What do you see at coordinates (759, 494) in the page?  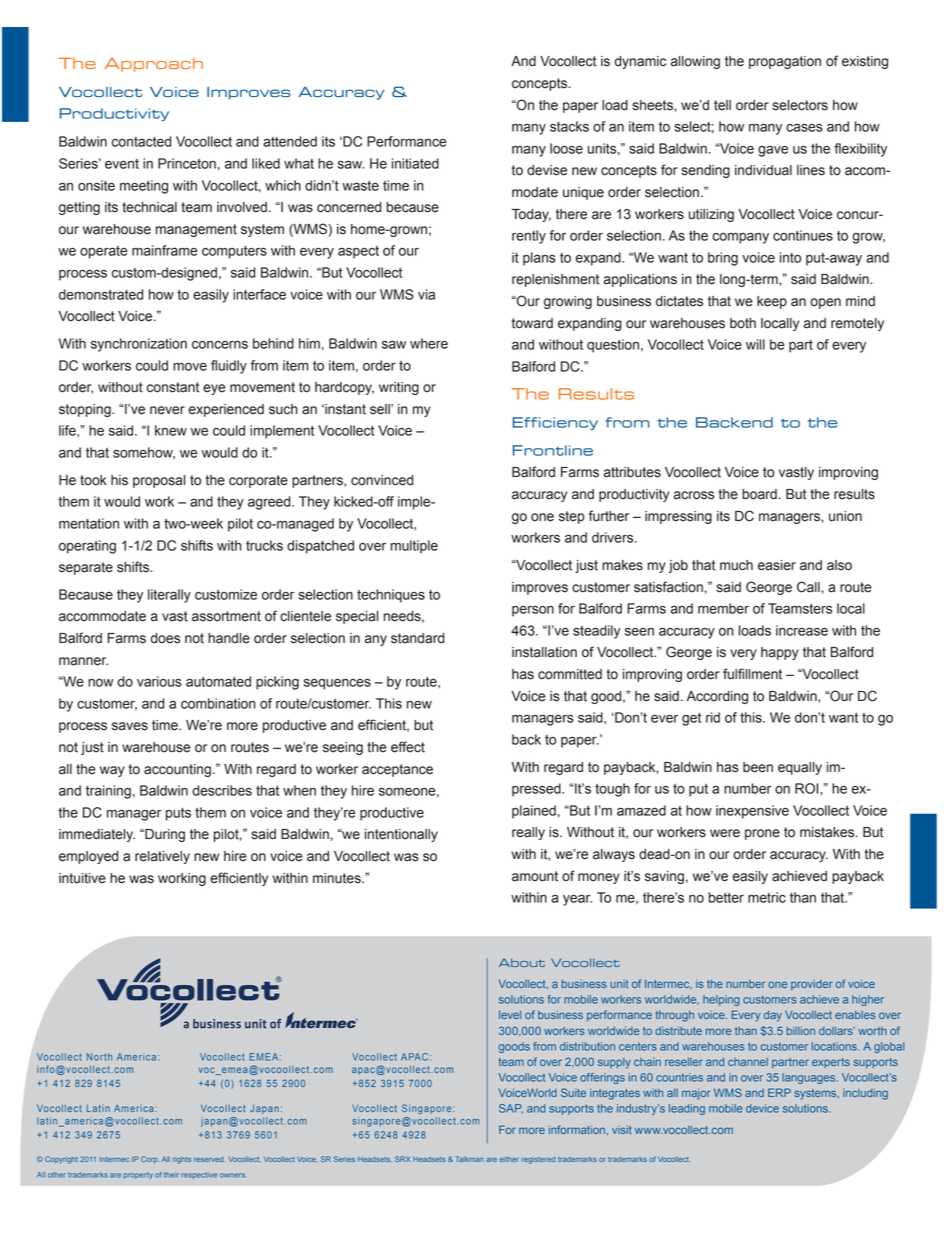 I see `board` at bounding box center [759, 494].
